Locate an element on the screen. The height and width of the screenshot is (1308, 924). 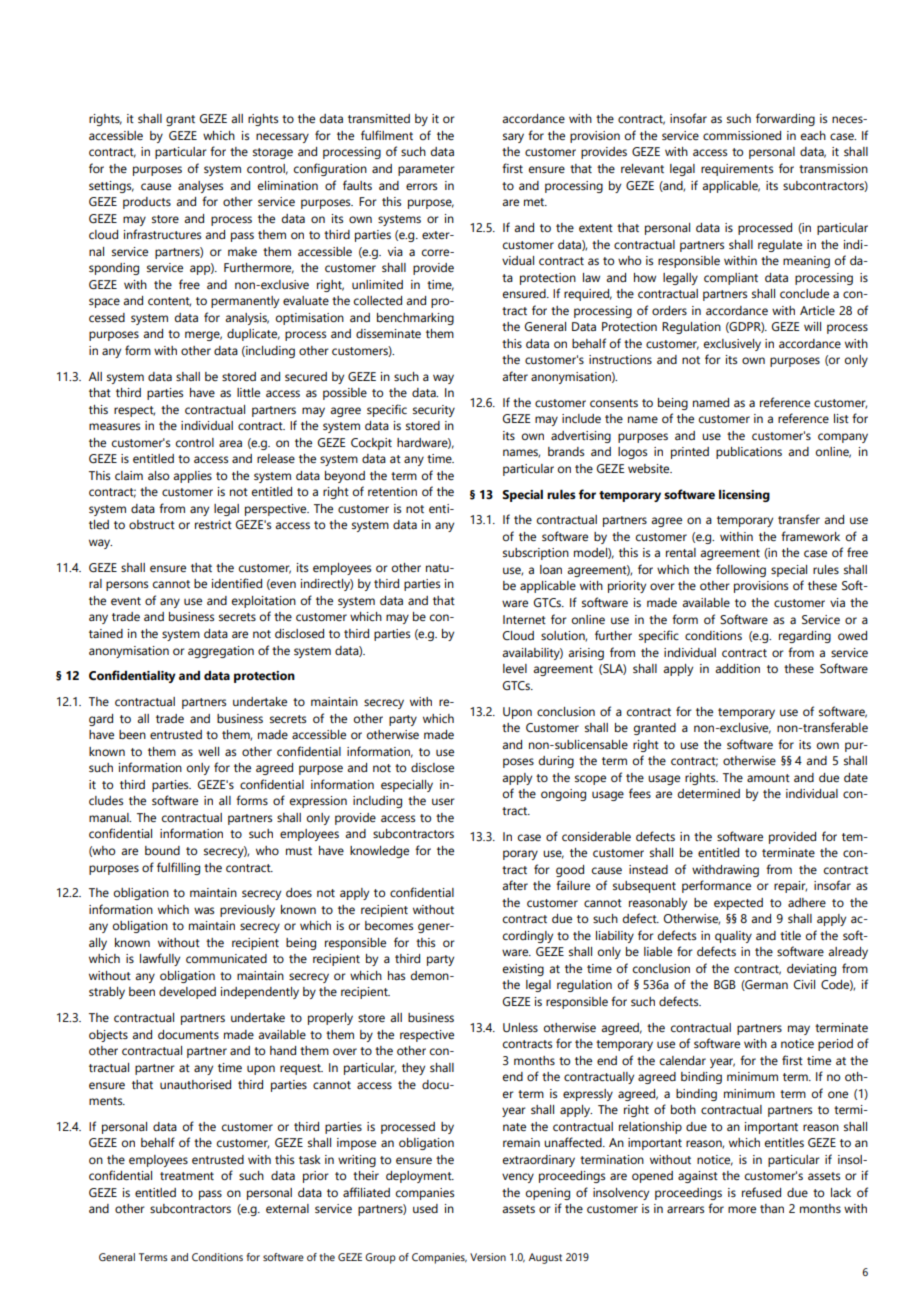
benchmarking is located at coordinates (415, 319).
